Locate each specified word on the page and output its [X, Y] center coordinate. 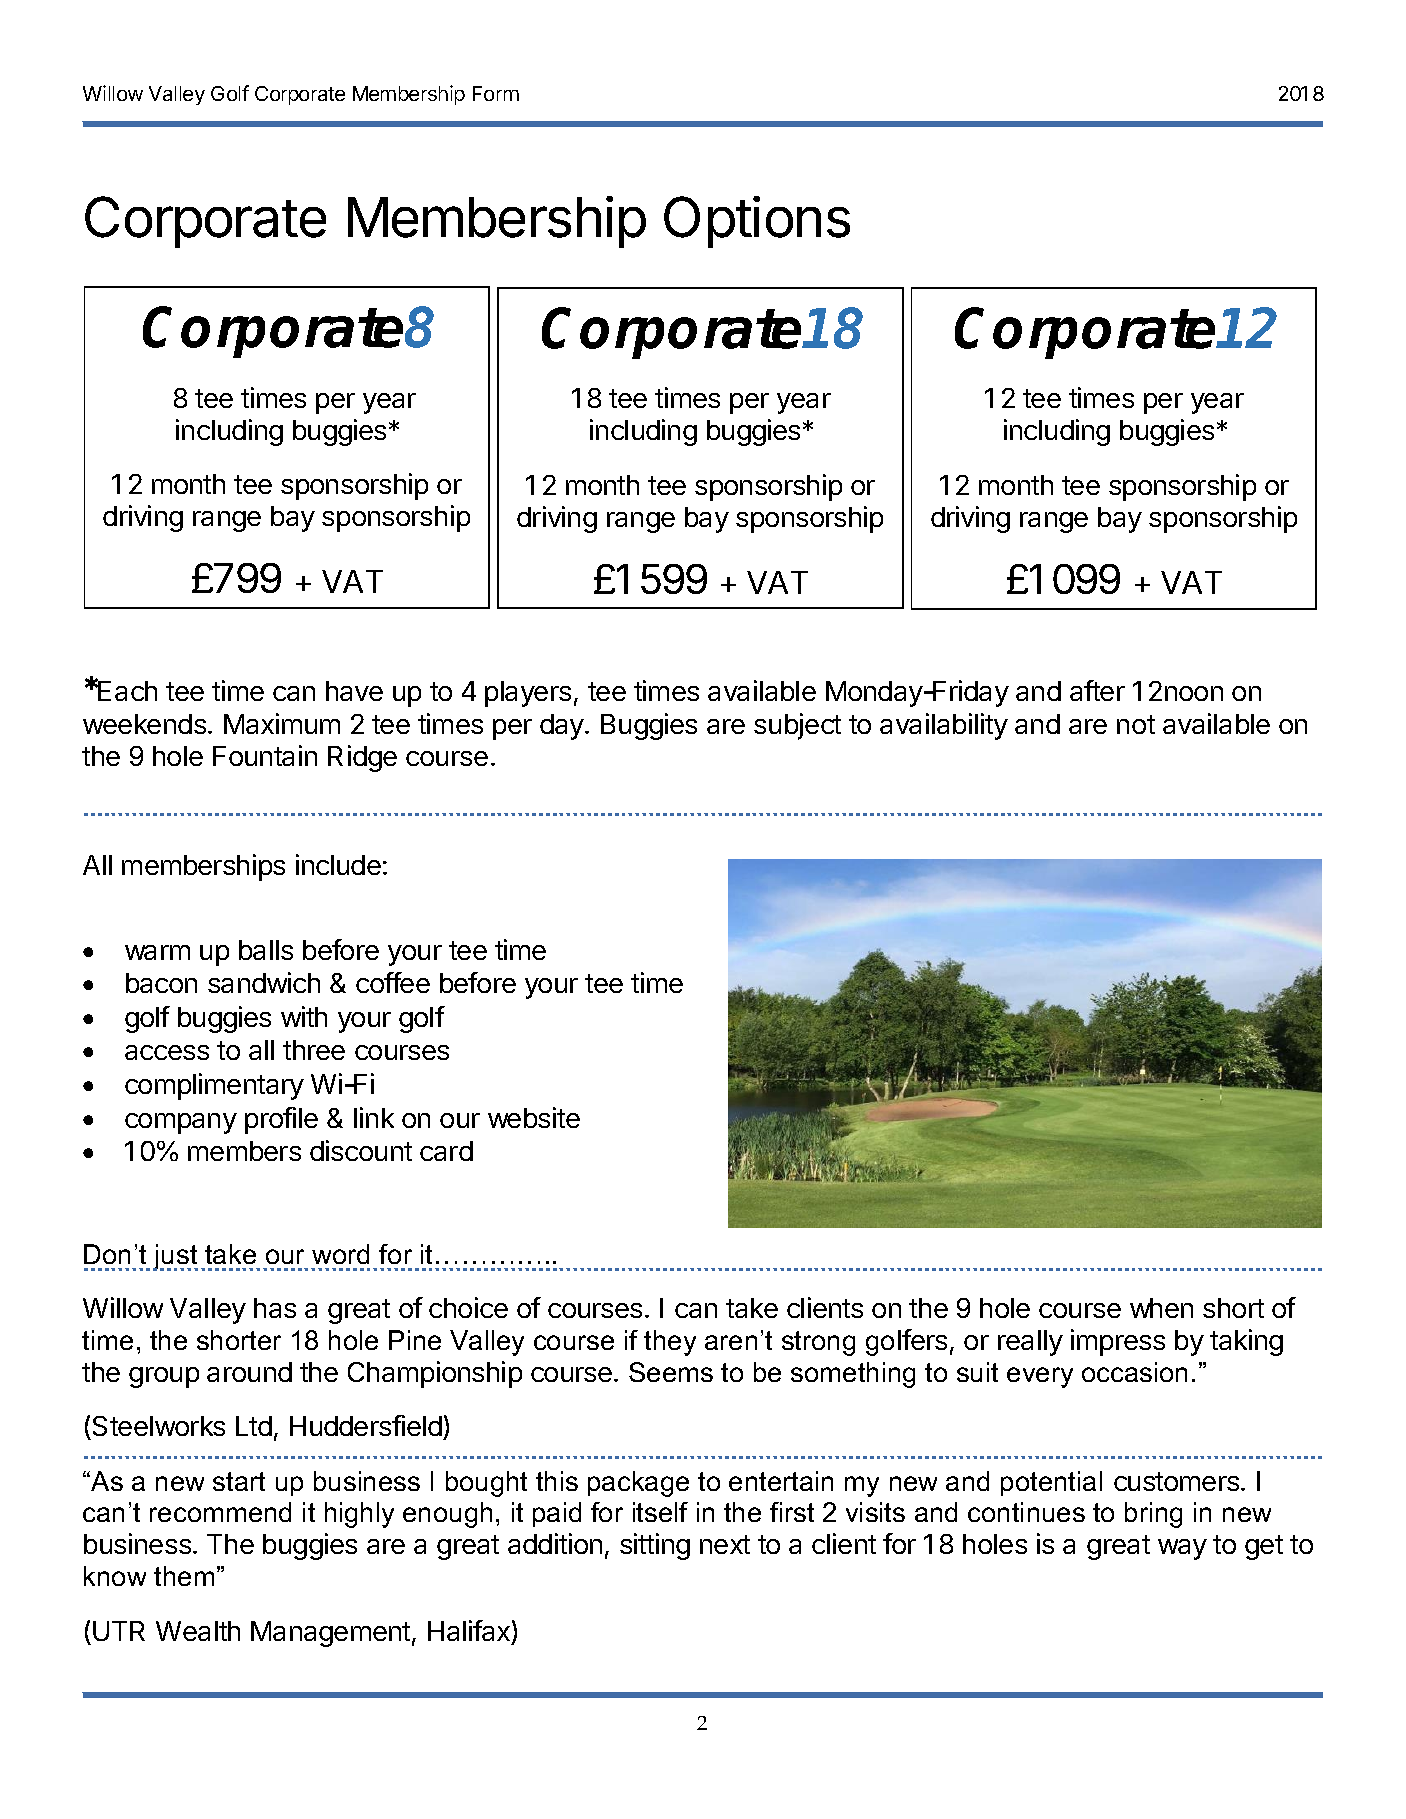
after [1097, 690]
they [670, 1343]
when [1161, 1308]
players [528, 694]
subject [797, 726]
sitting [655, 1546]
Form [496, 93]
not [1136, 724]
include [338, 864]
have [354, 691]
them [184, 1576]
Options [757, 222]
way [1182, 1549]
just [175, 1257]
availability [944, 726]
